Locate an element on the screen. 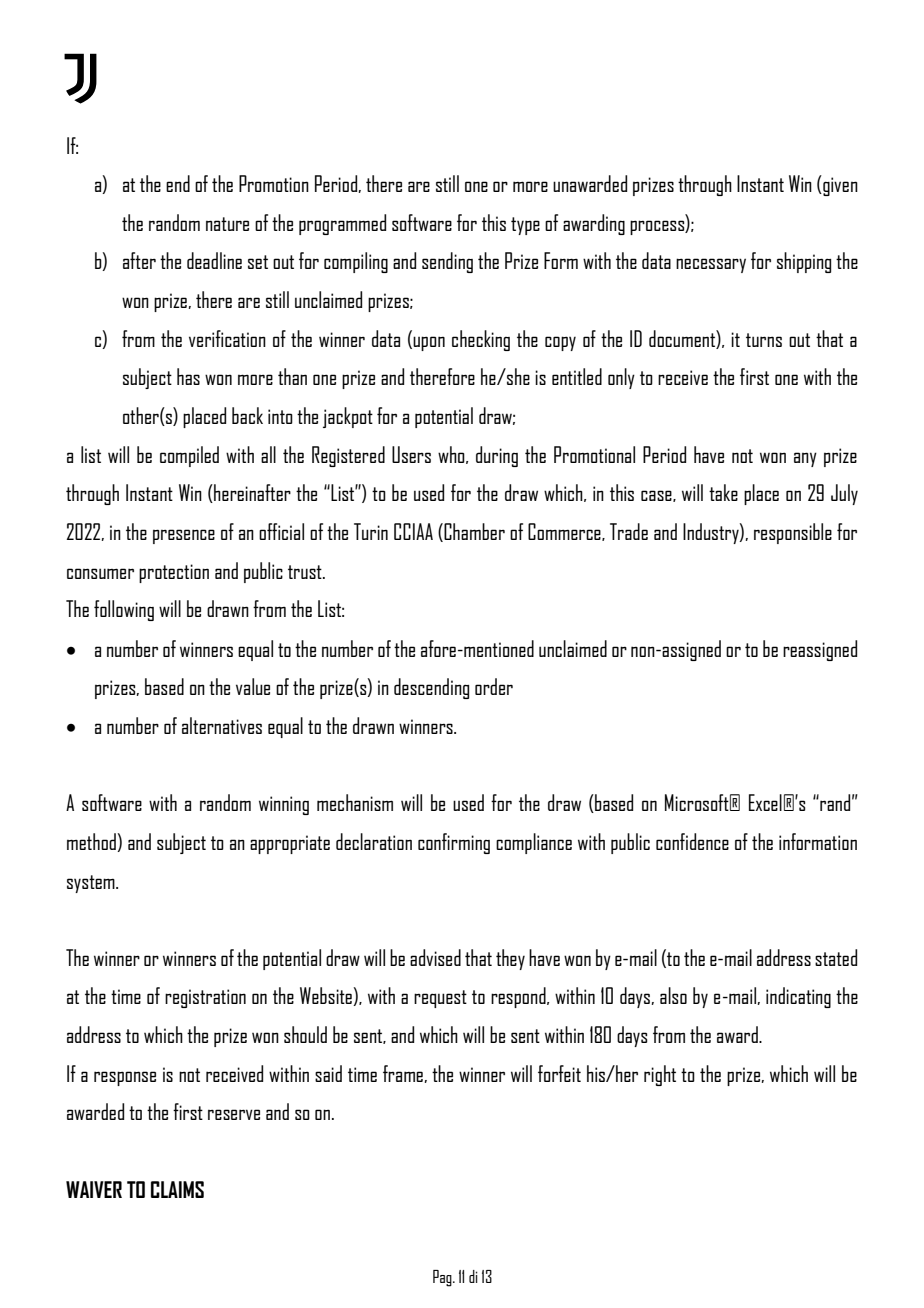  necessary is located at coordinates (711, 265).
